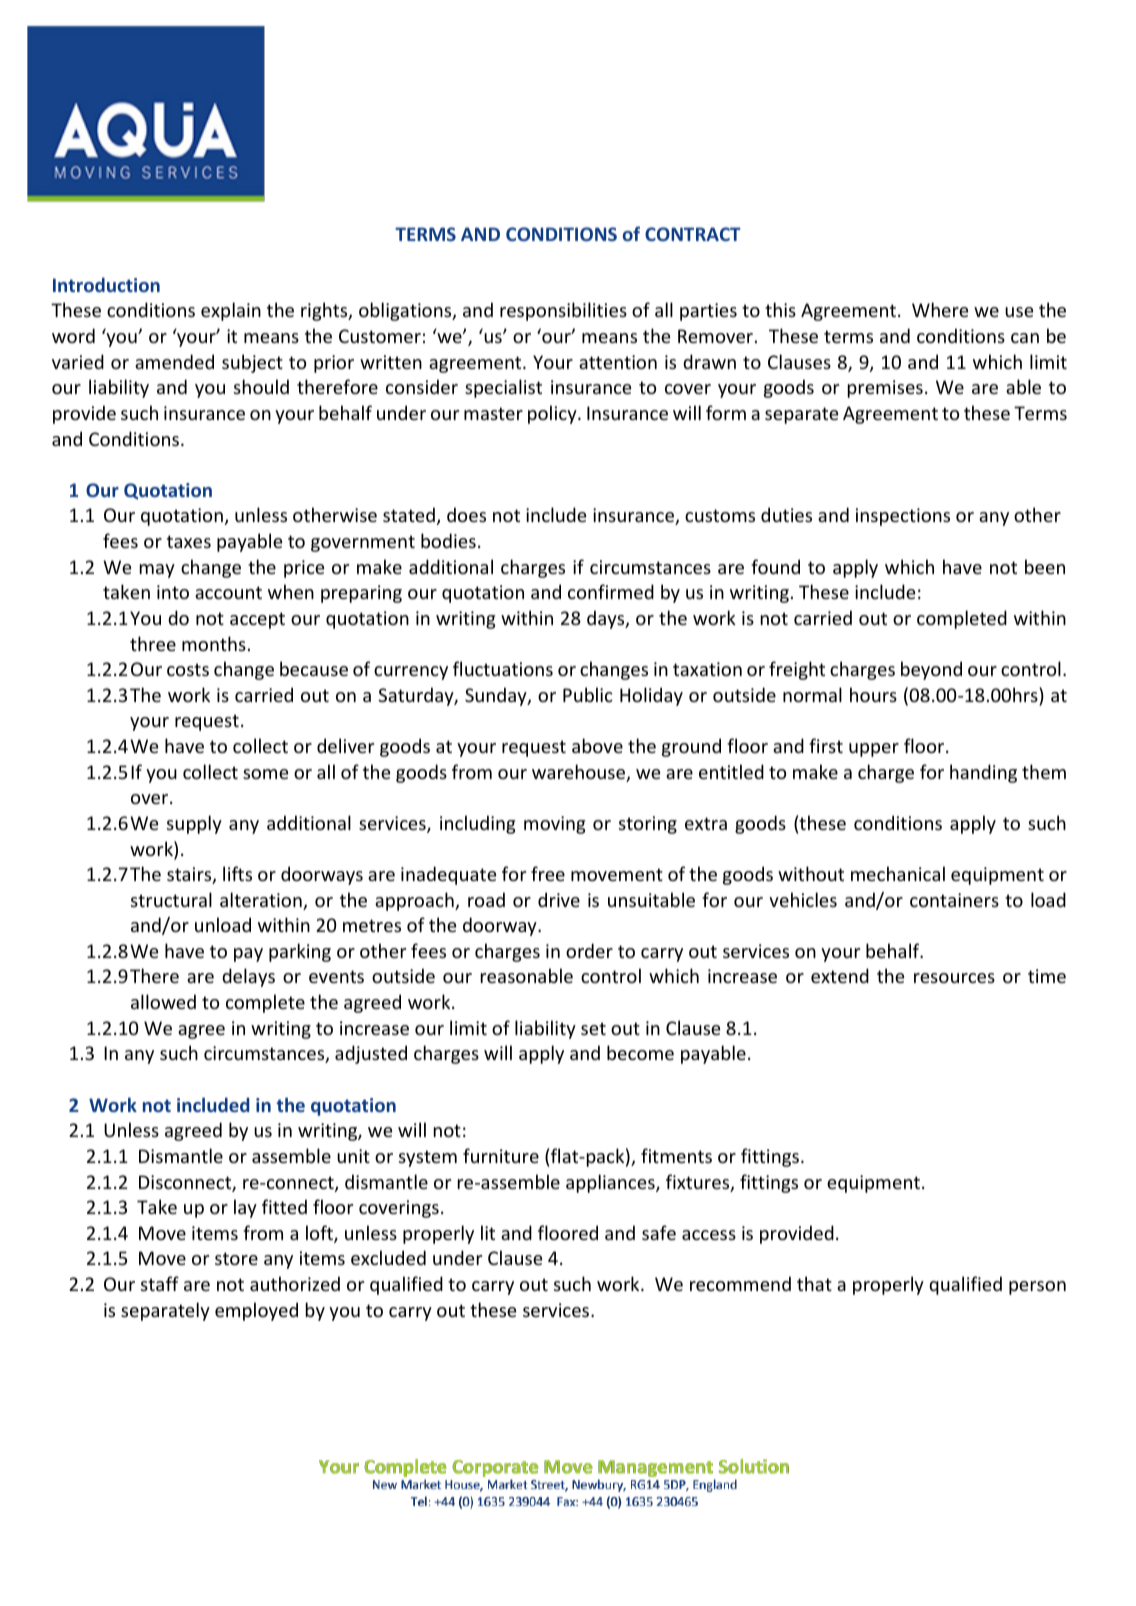 This document has width=1136, height=1606. Describe the element at coordinates (160, 1283) in the document. I see `staff` at that location.
